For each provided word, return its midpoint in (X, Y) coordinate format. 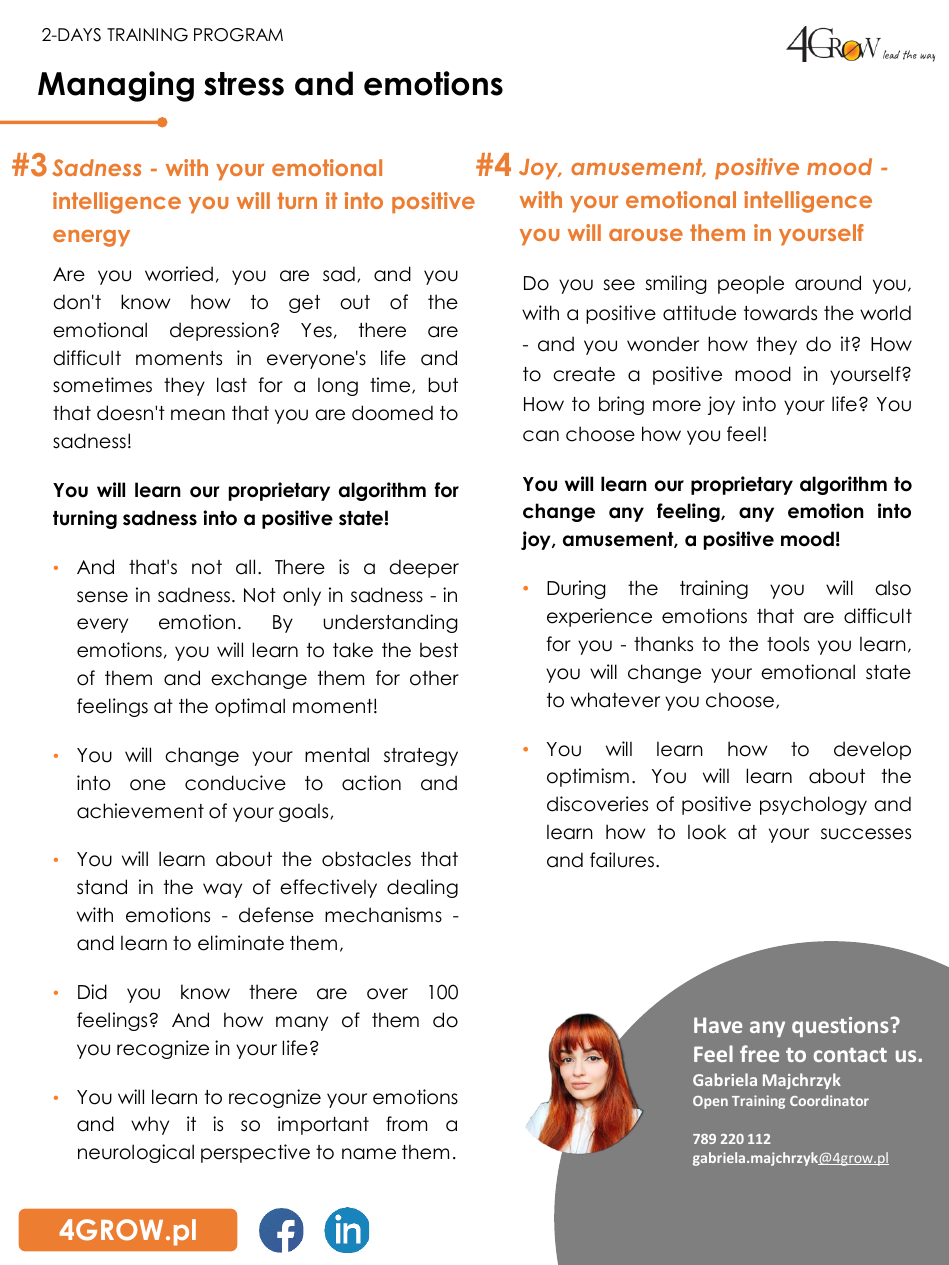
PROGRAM (238, 35)
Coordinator (829, 1100)
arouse (646, 235)
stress (244, 84)
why (150, 1125)
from (406, 1124)
